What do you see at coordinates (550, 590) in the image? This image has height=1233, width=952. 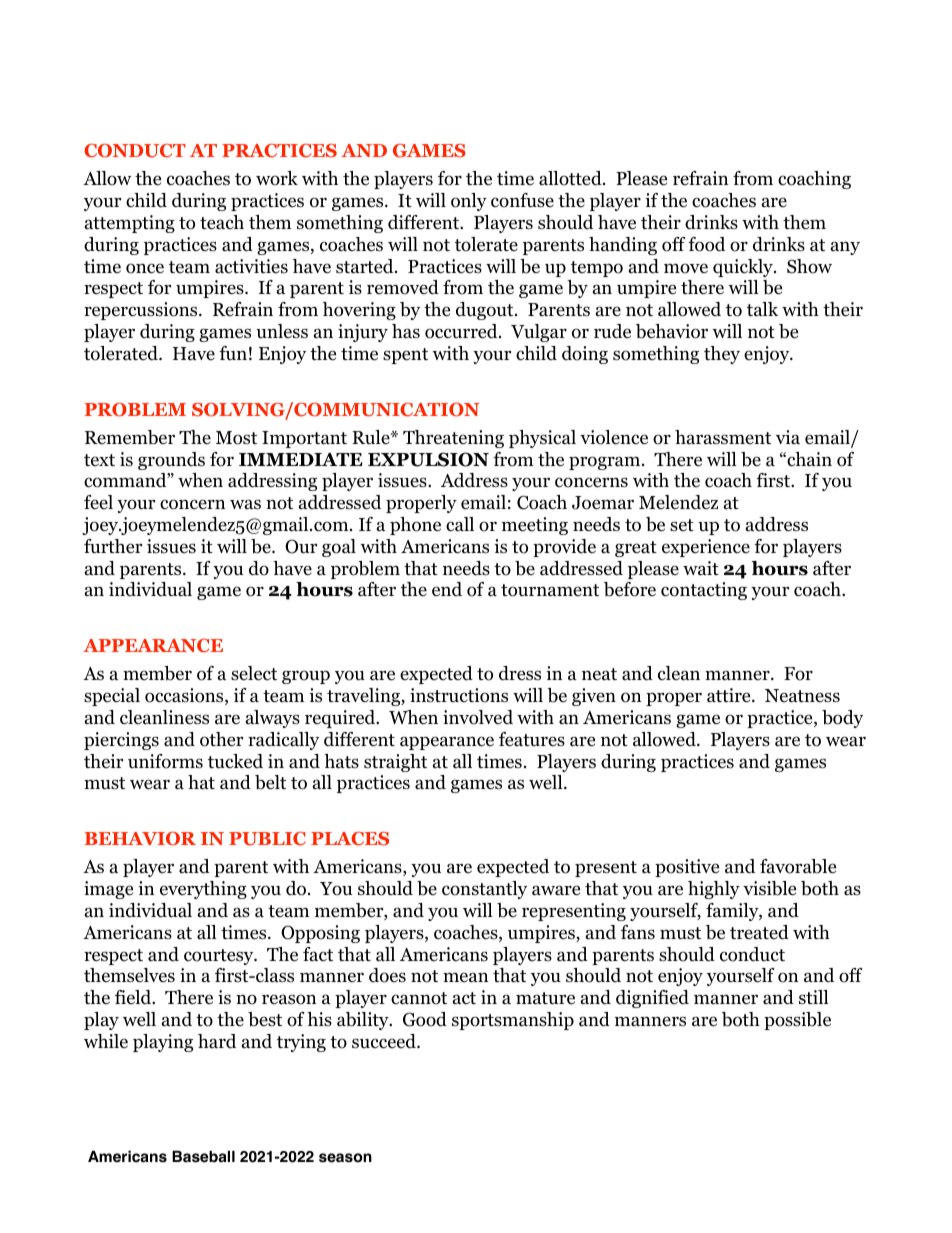 I see `tournament` at bounding box center [550, 590].
